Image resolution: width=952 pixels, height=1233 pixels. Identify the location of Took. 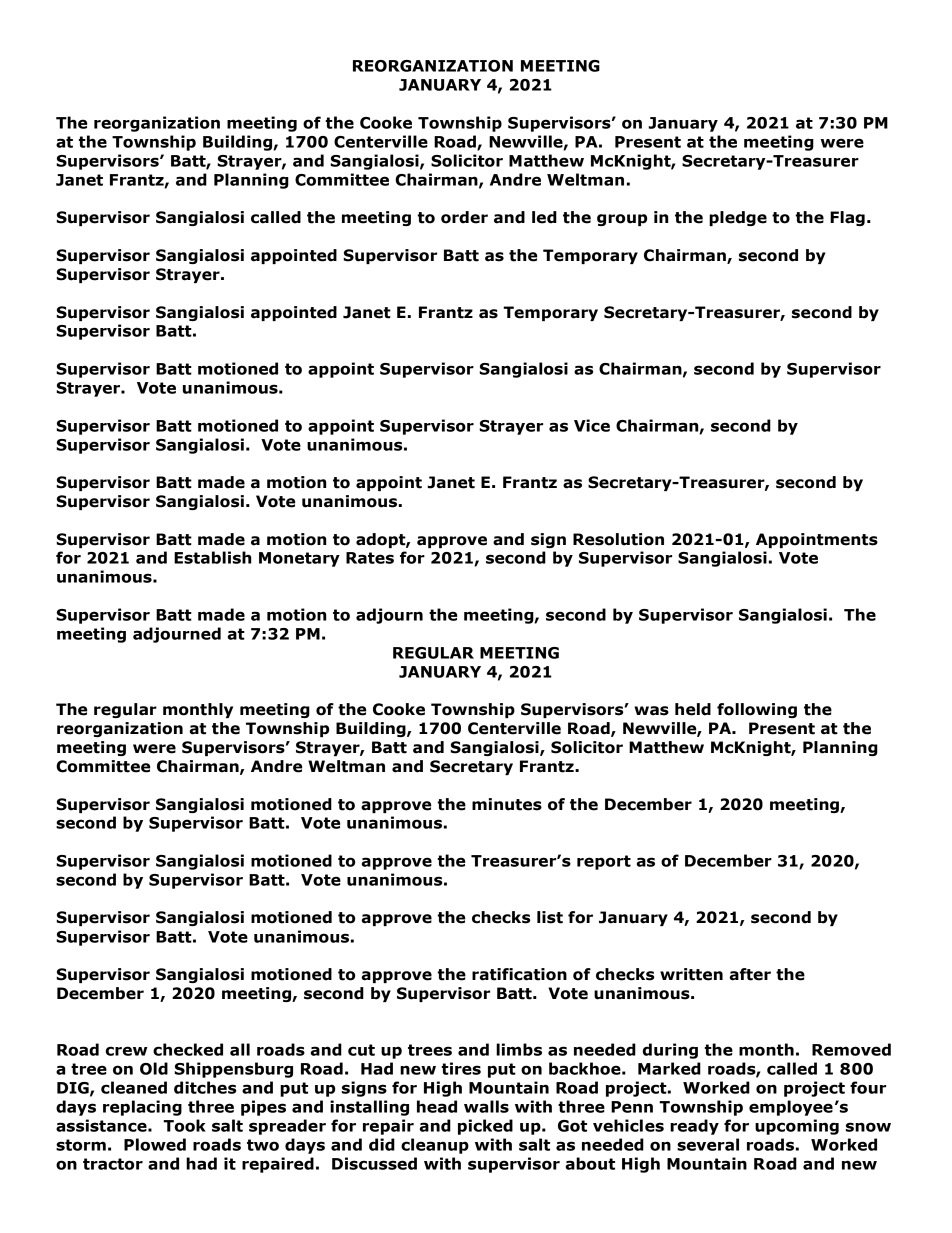
(184, 1125).
